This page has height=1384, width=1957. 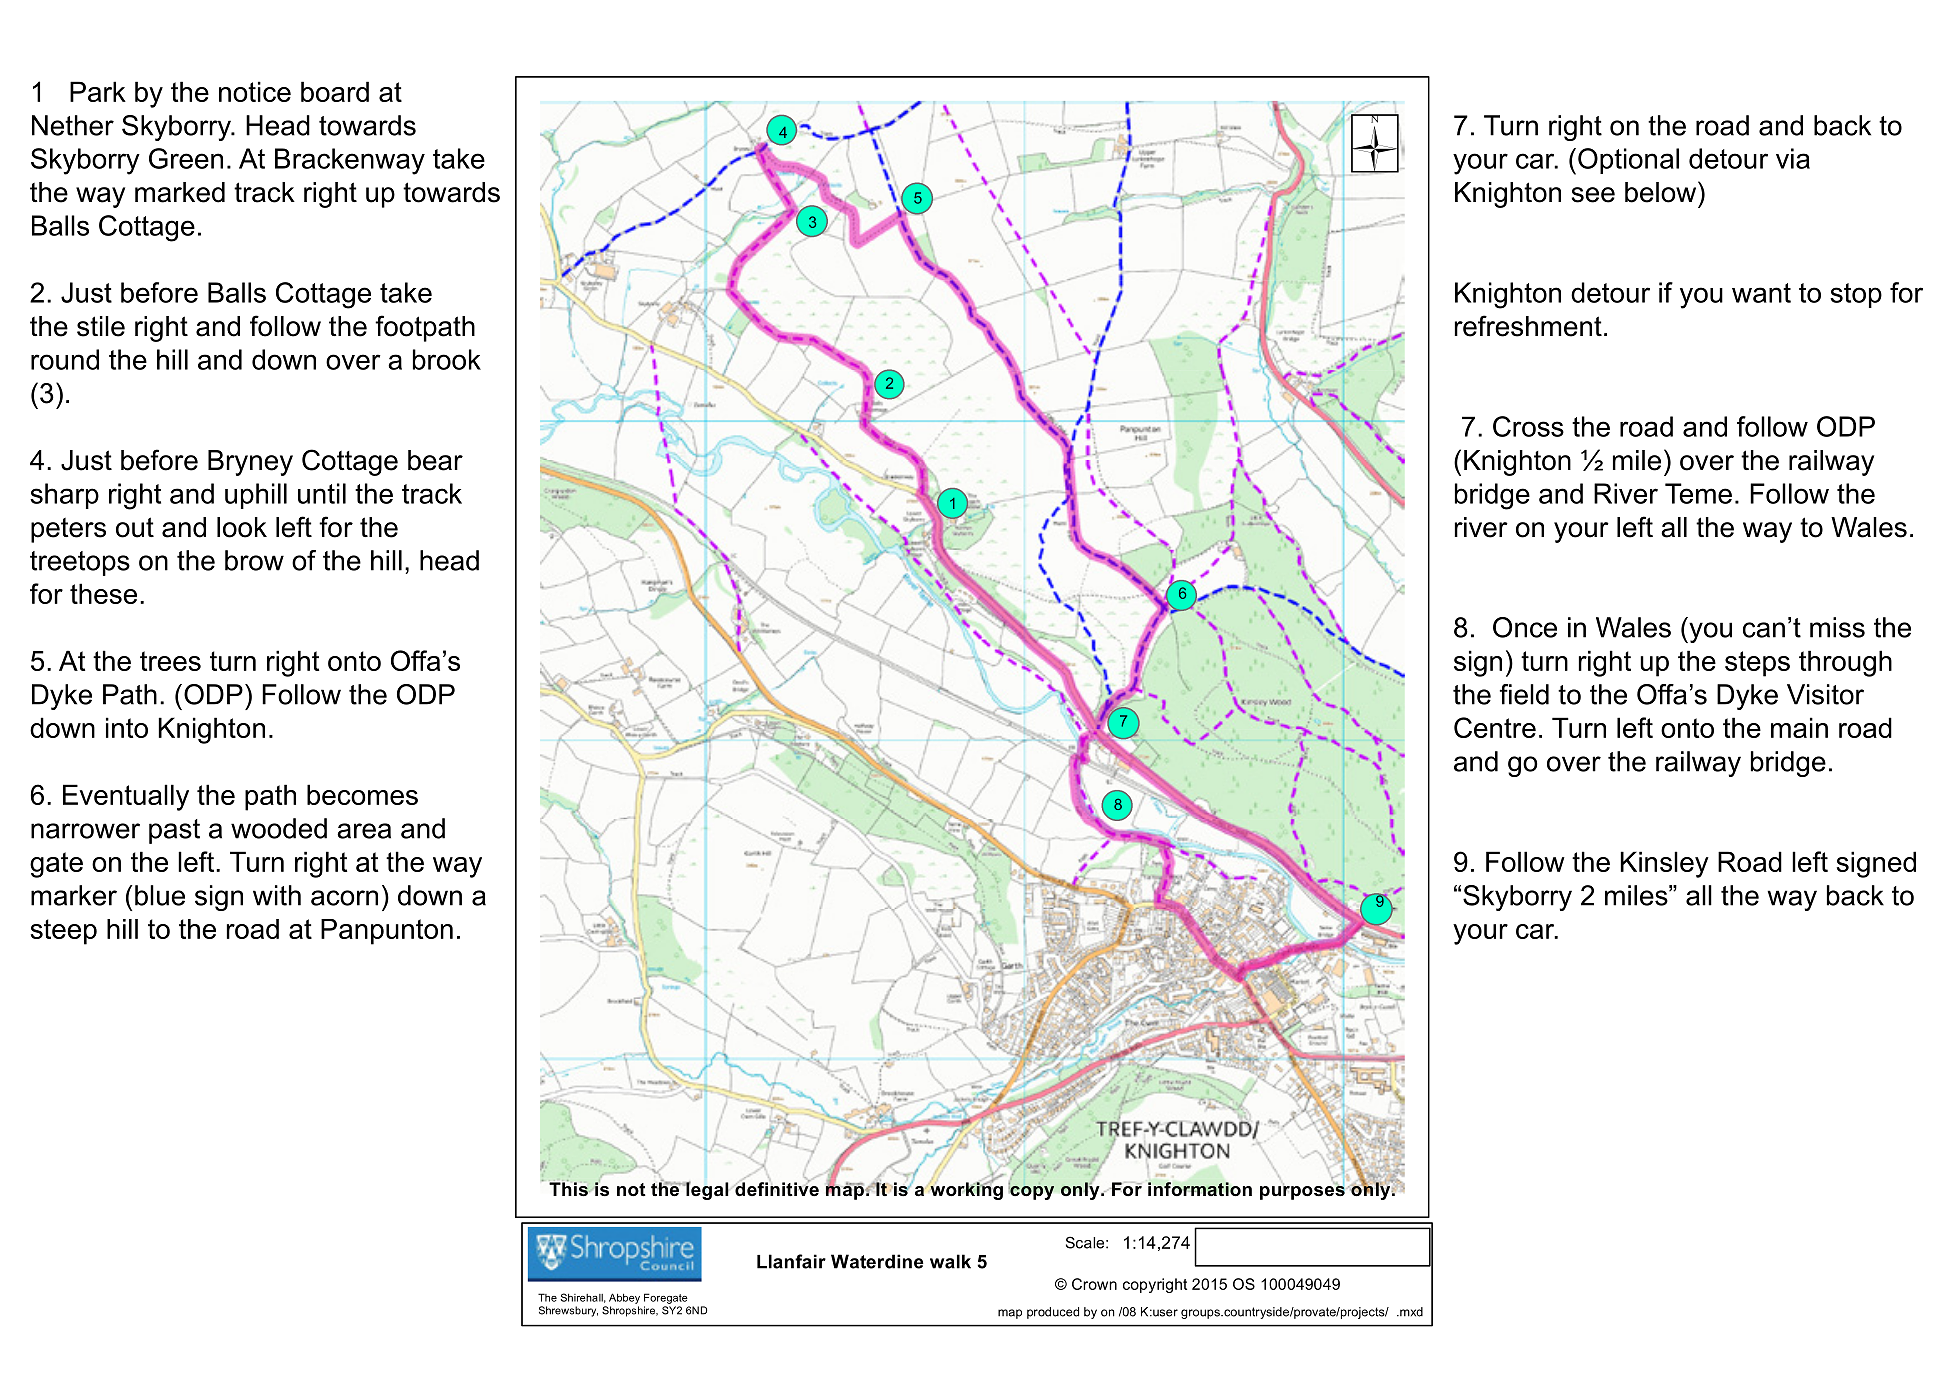 I want to click on with, so click(x=277, y=895).
